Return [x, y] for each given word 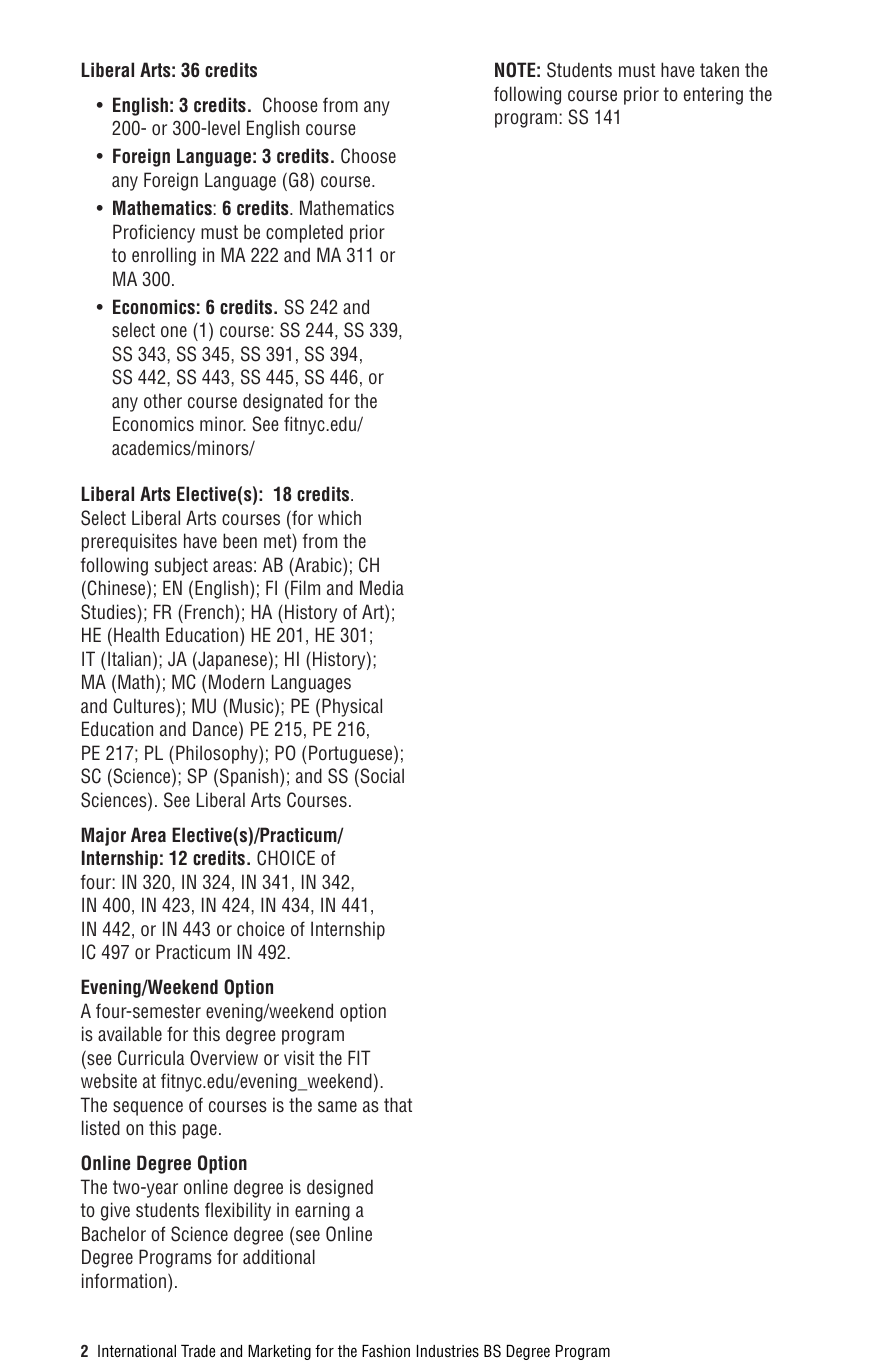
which [339, 517]
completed [304, 233]
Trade [198, 1351]
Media [382, 588]
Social [381, 777]
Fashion [386, 1351]
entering [713, 95]
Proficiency [154, 233]
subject [181, 566]
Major [103, 836]
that [398, 1104]
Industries [448, 1351]
